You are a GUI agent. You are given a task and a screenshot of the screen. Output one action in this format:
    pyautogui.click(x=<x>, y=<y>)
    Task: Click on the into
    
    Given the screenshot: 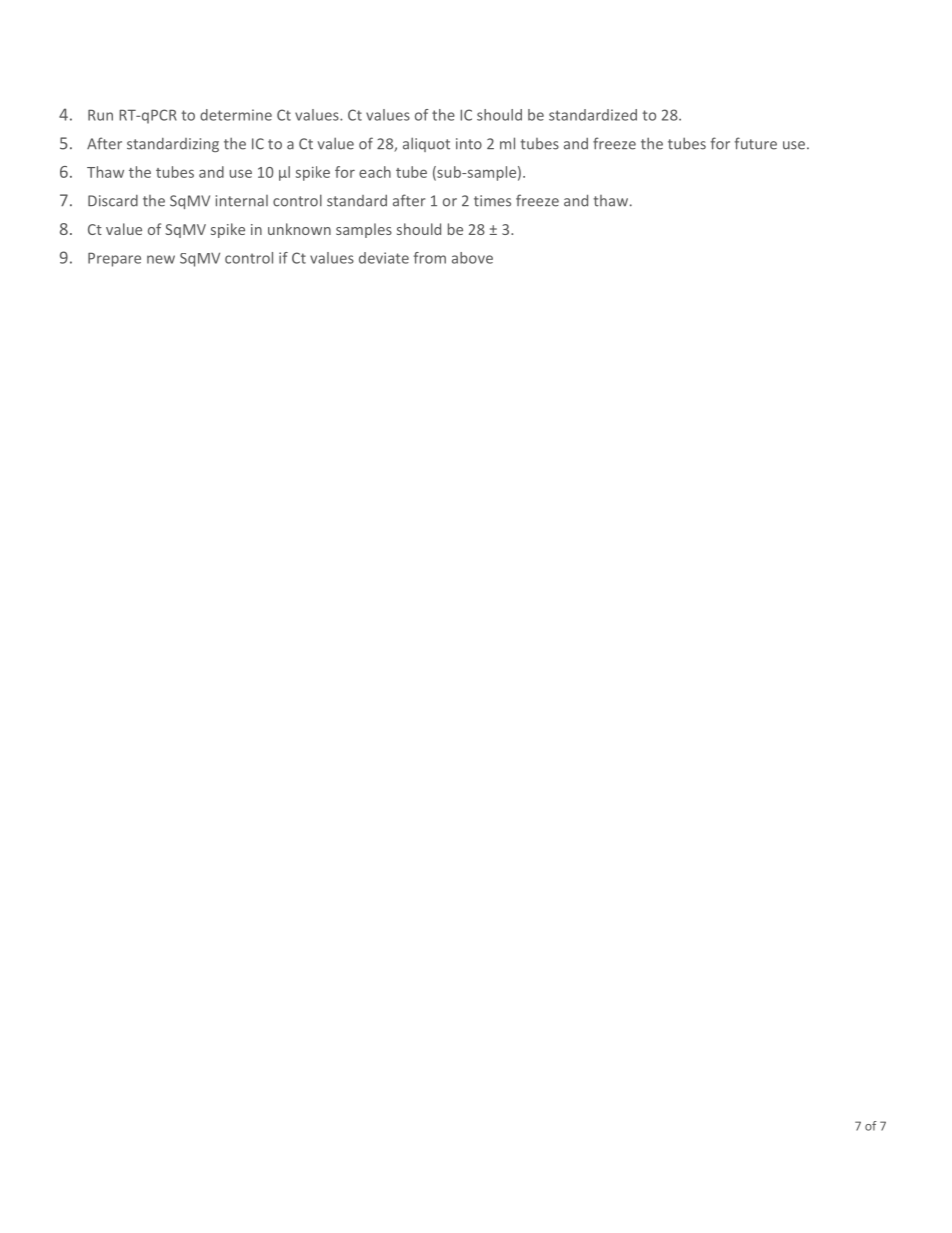 What is the action you would take?
    pyautogui.click(x=469, y=144)
